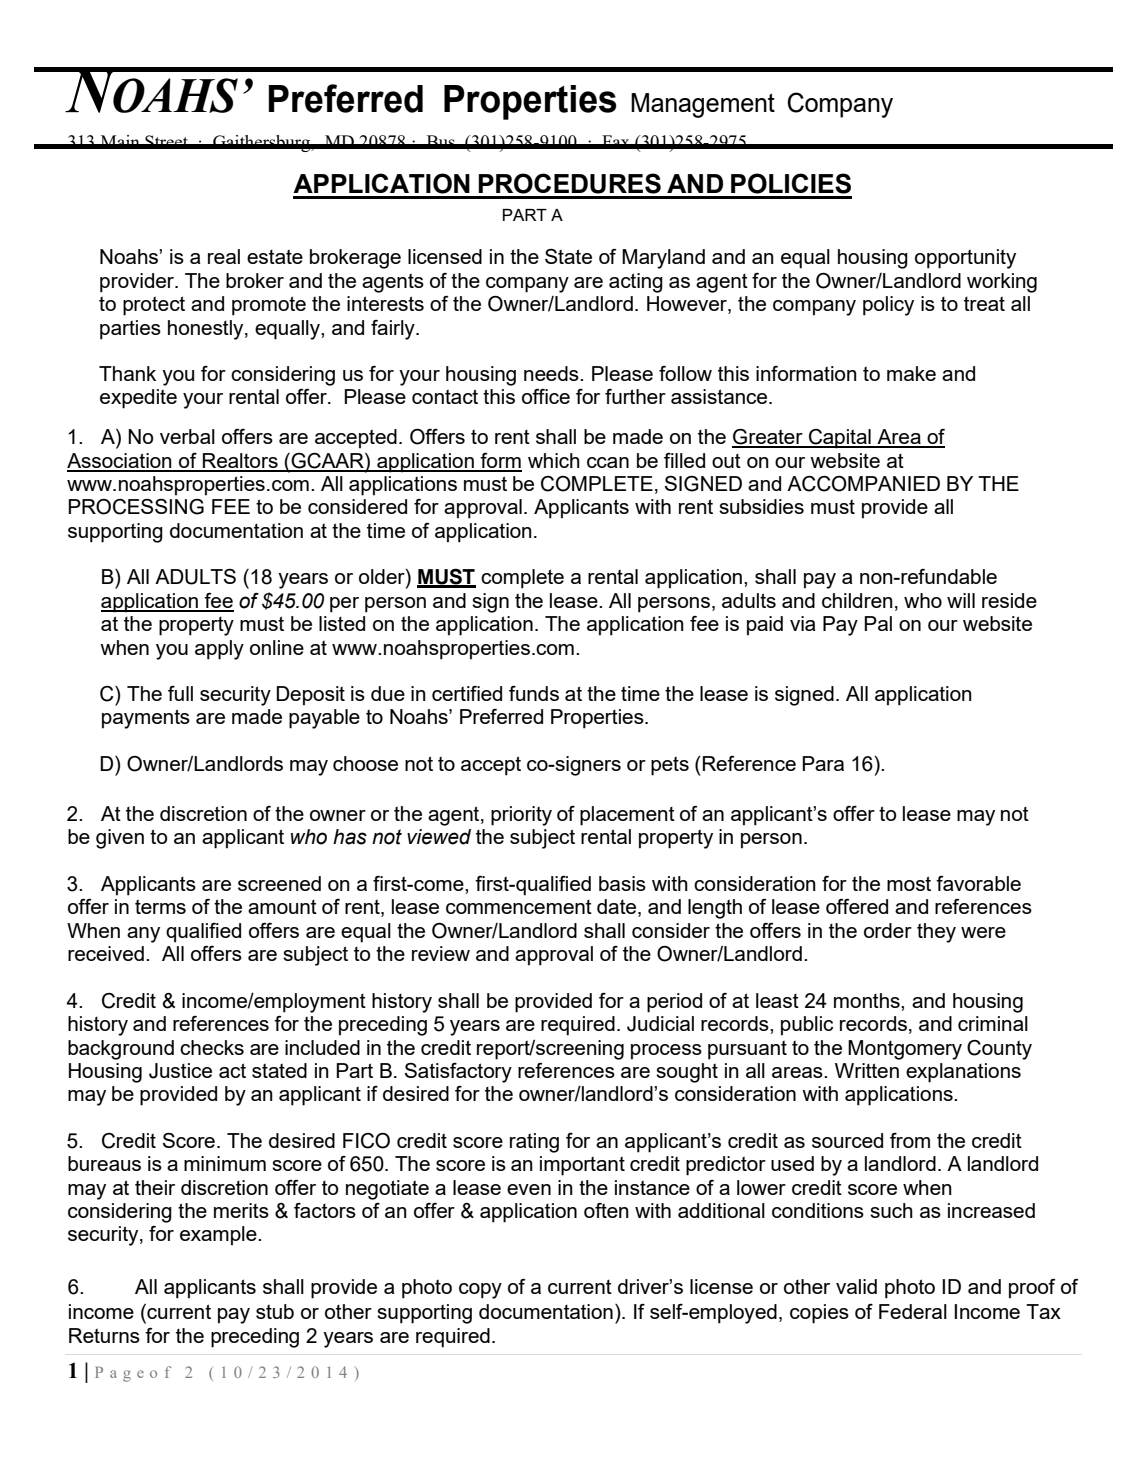 The image size is (1146, 1484). I want to click on Para, so click(823, 763).
